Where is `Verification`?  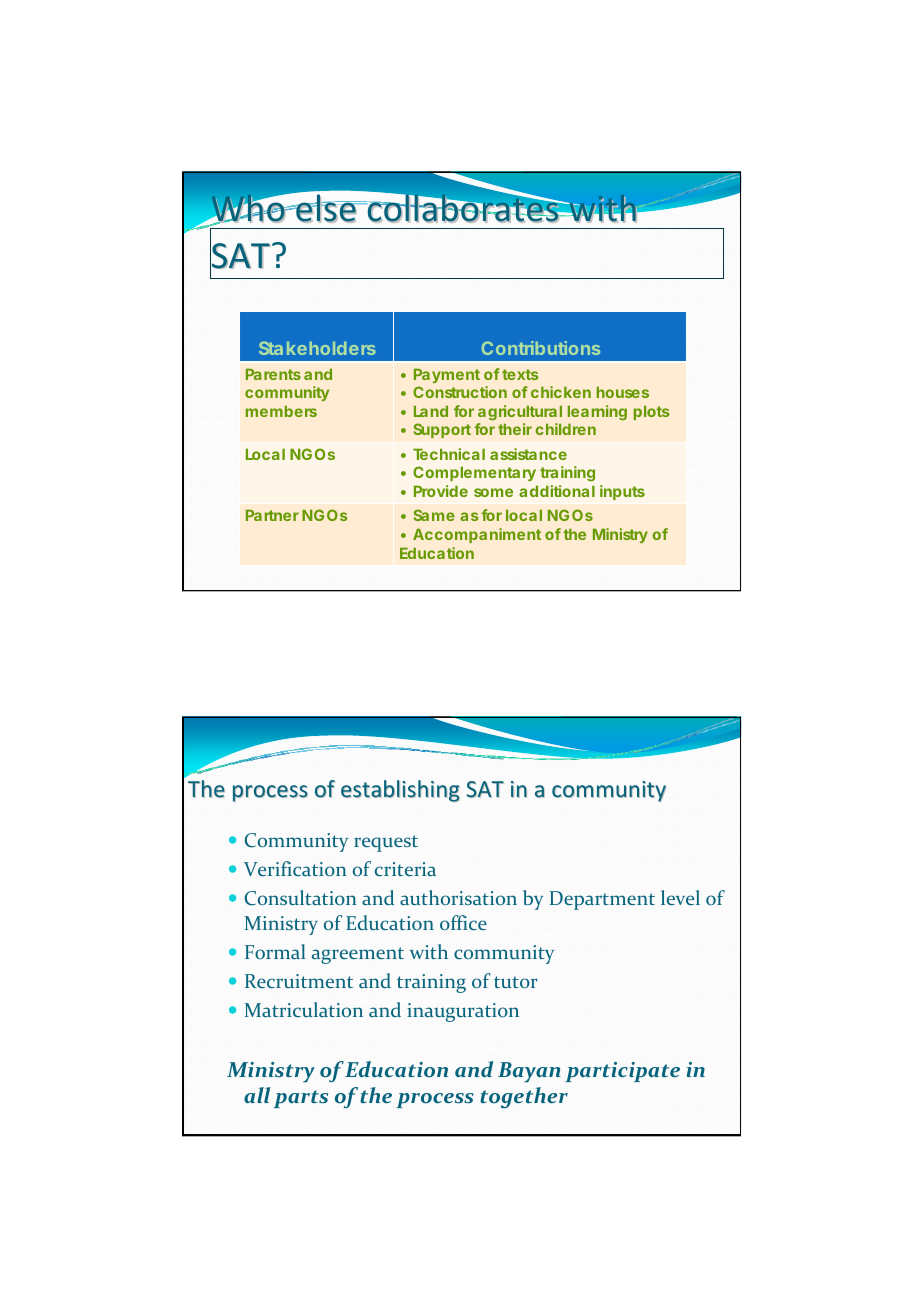 Verification is located at coordinates (295, 868).
